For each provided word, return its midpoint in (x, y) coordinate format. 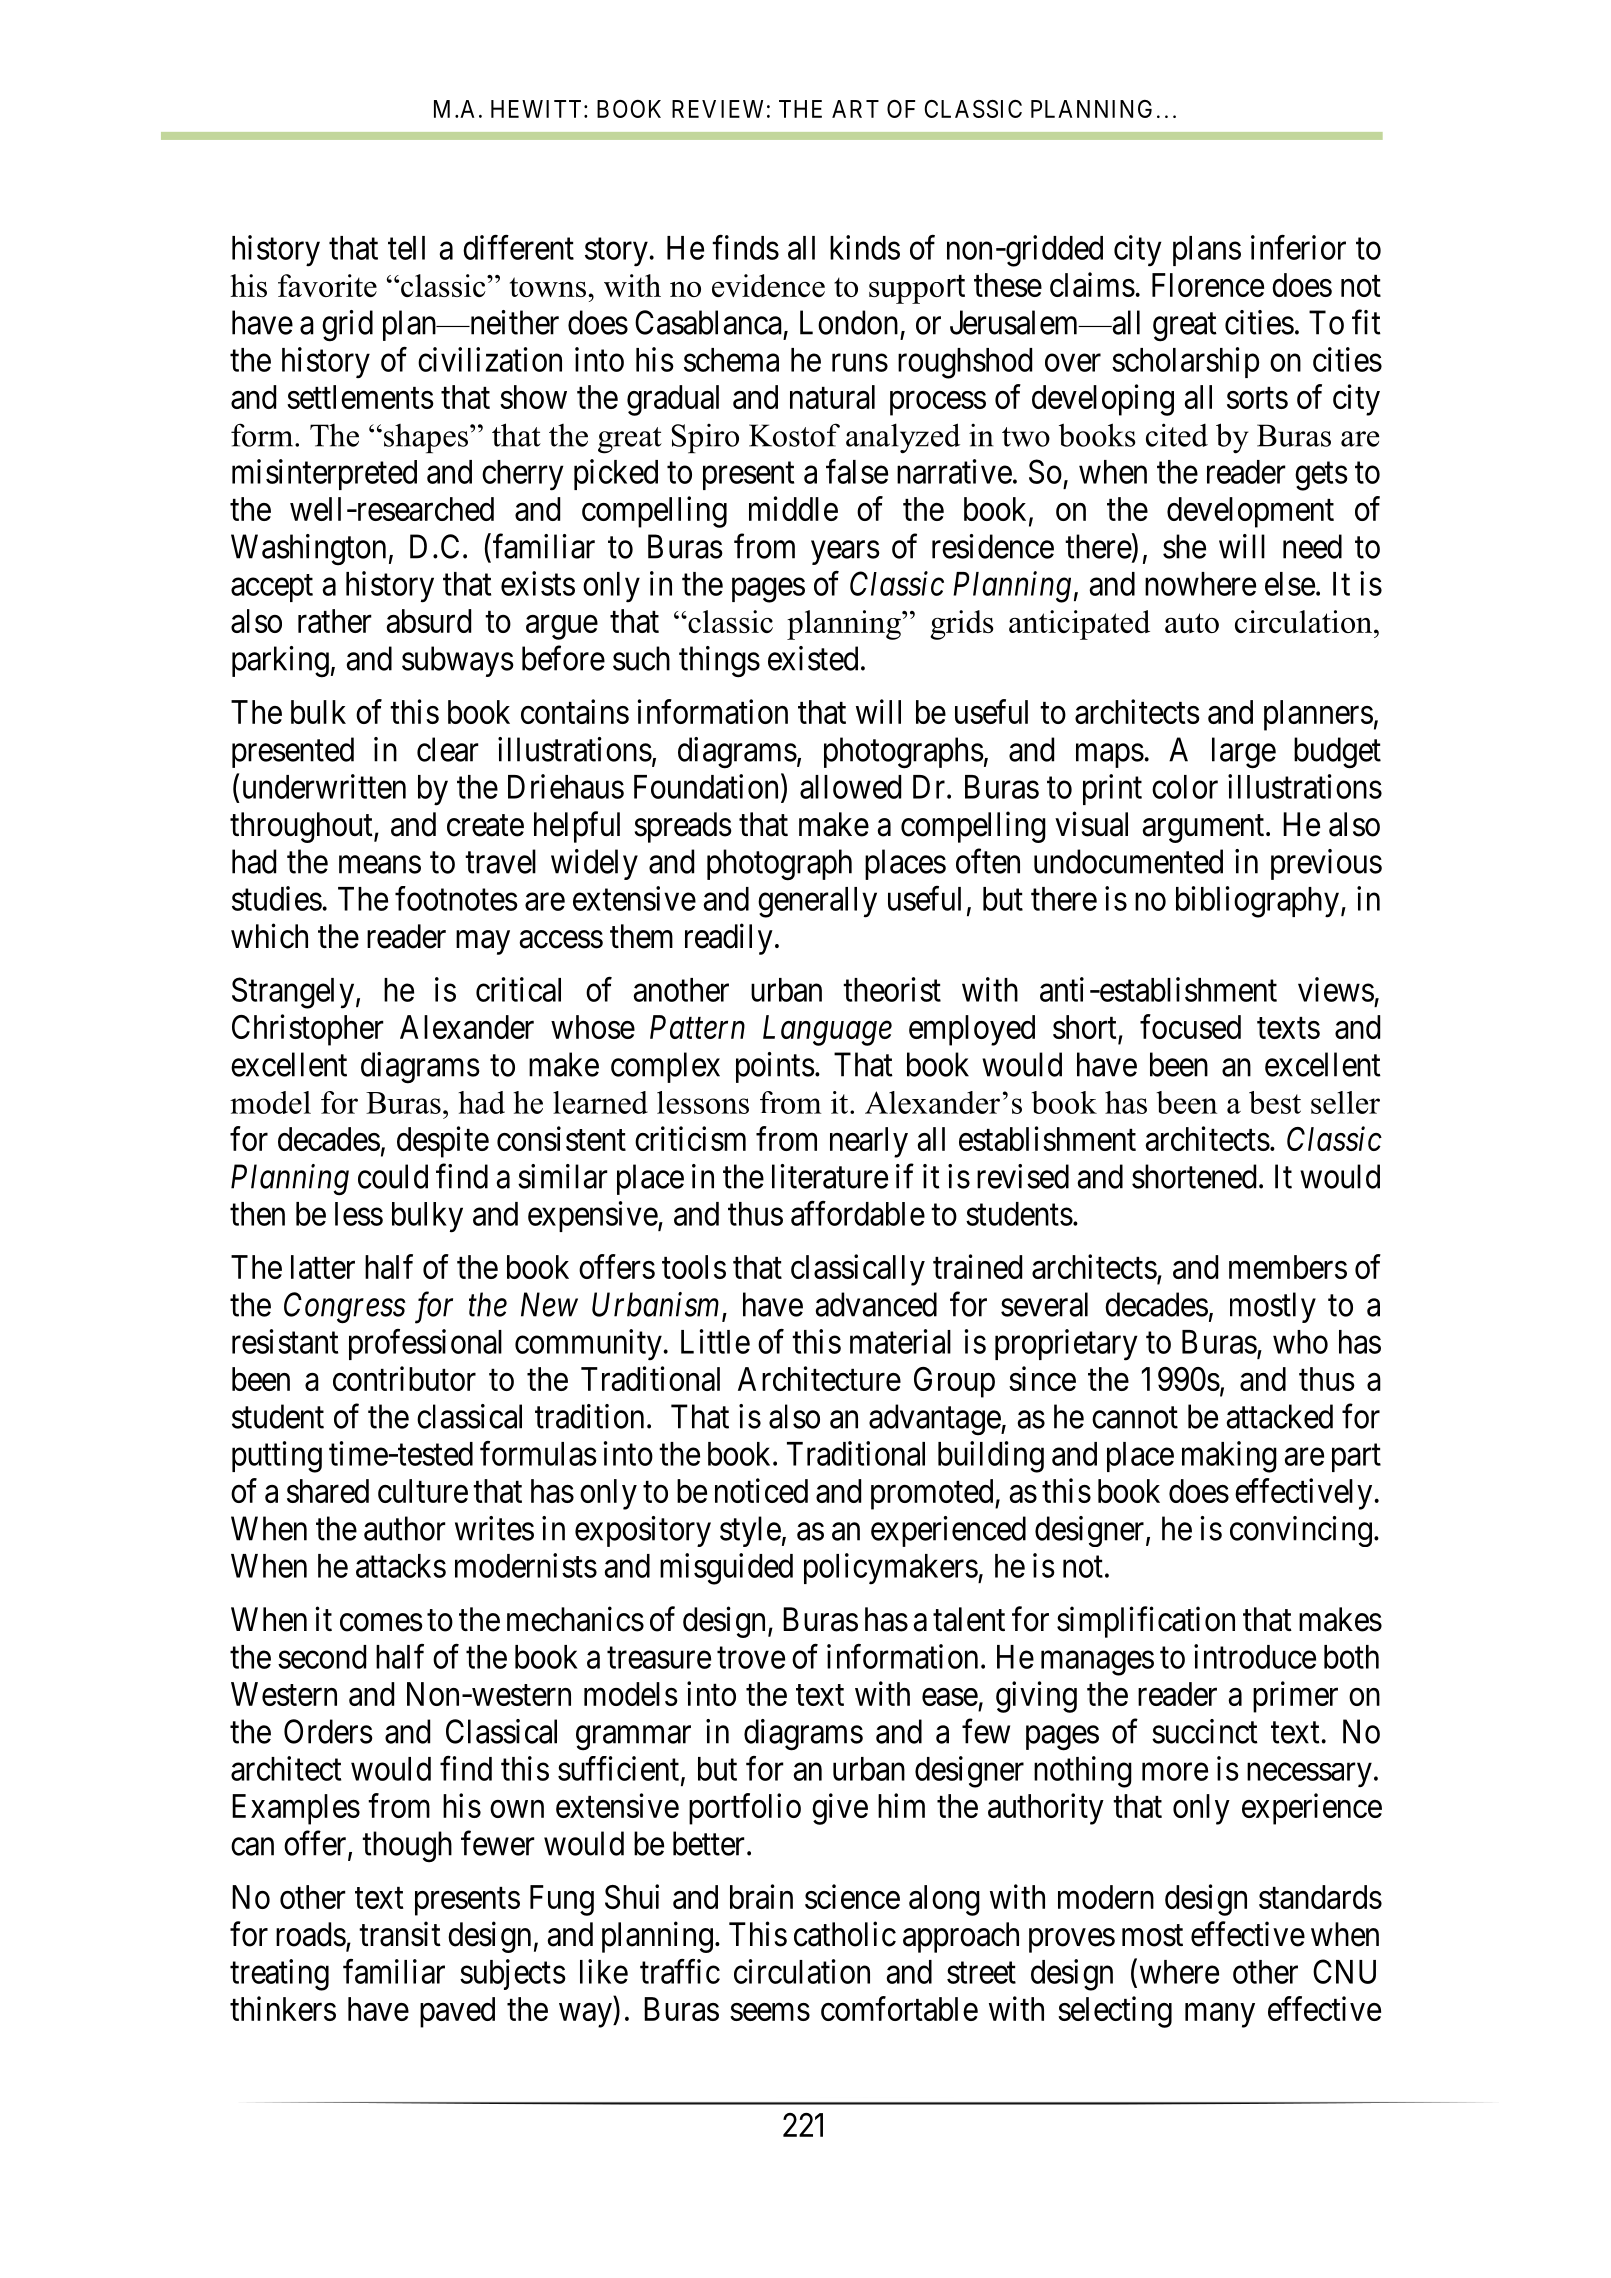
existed (813, 658)
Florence (1208, 285)
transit (400, 1934)
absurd (428, 621)
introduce (1255, 1656)
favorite (327, 285)
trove (751, 1658)
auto (1192, 623)
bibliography (1257, 902)
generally (817, 902)
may (483, 942)
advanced (876, 1304)
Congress (345, 1308)
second (322, 1657)
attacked (1280, 1416)
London (849, 322)
